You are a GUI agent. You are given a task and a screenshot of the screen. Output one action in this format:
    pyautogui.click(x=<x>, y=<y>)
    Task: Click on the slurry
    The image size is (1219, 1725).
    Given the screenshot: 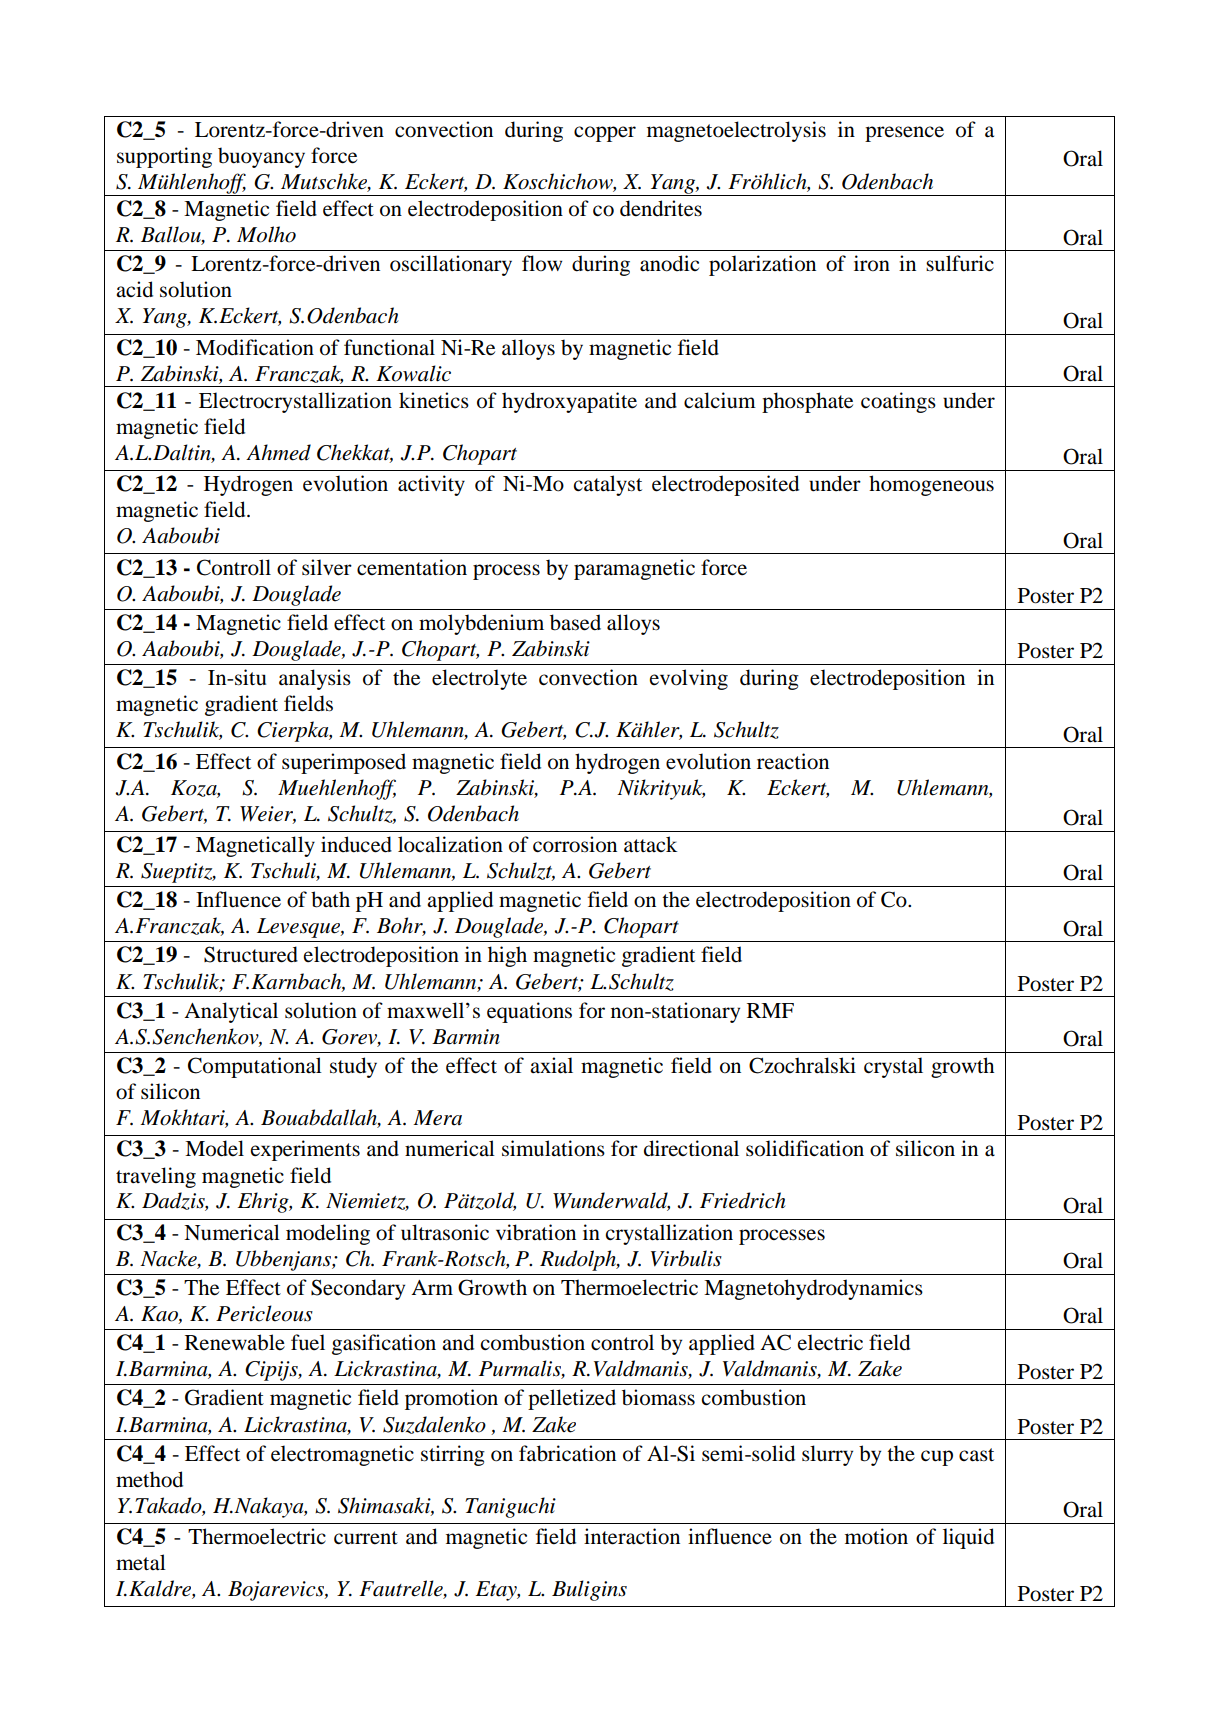 What is the action you would take?
    pyautogui.click(x=827, y=1455)
